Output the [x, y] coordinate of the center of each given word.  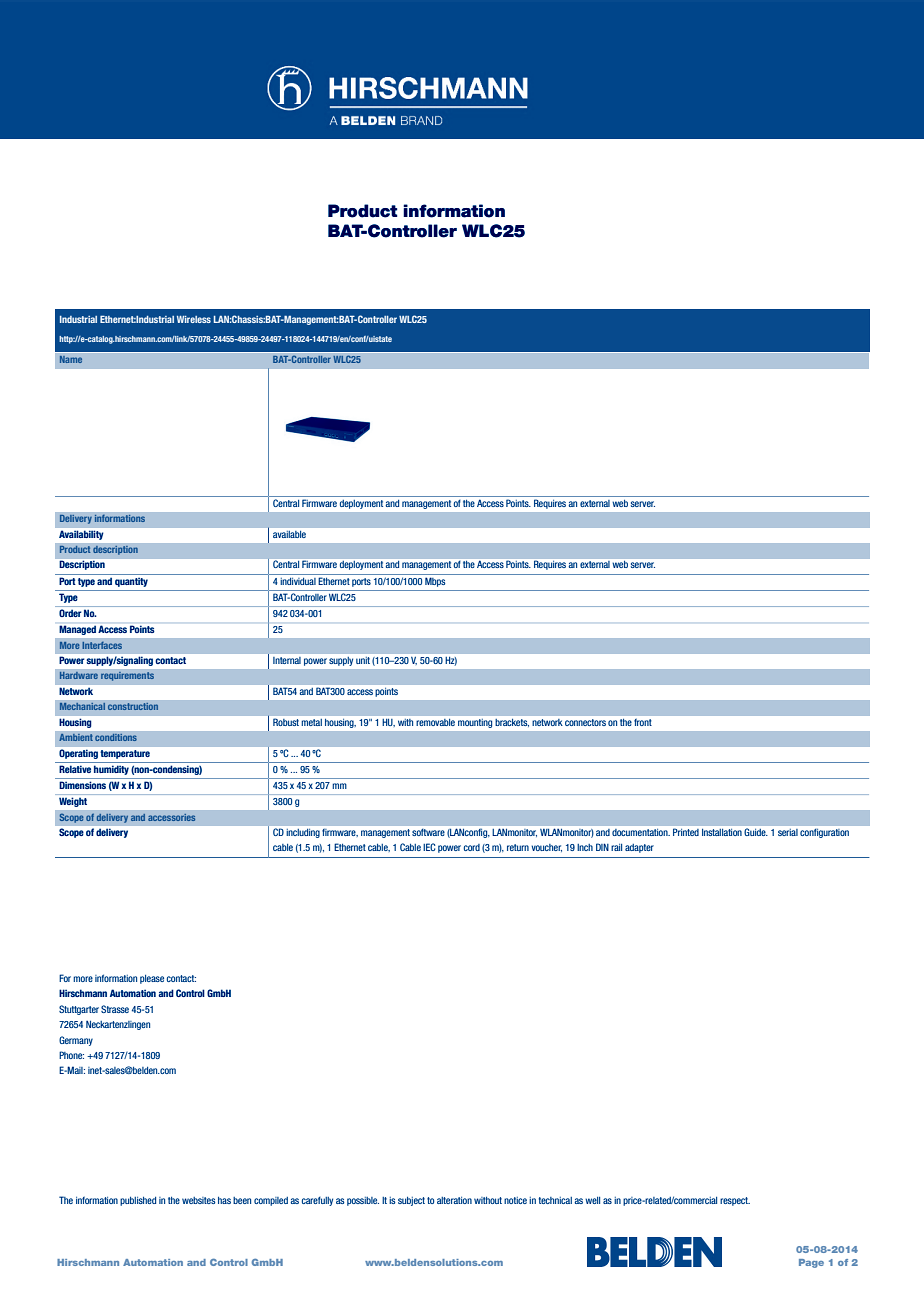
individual [298, 581]
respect [735, 1201]
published [138, 1201]
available [289, 534]
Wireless [194, 319]
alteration [454, 1200]
